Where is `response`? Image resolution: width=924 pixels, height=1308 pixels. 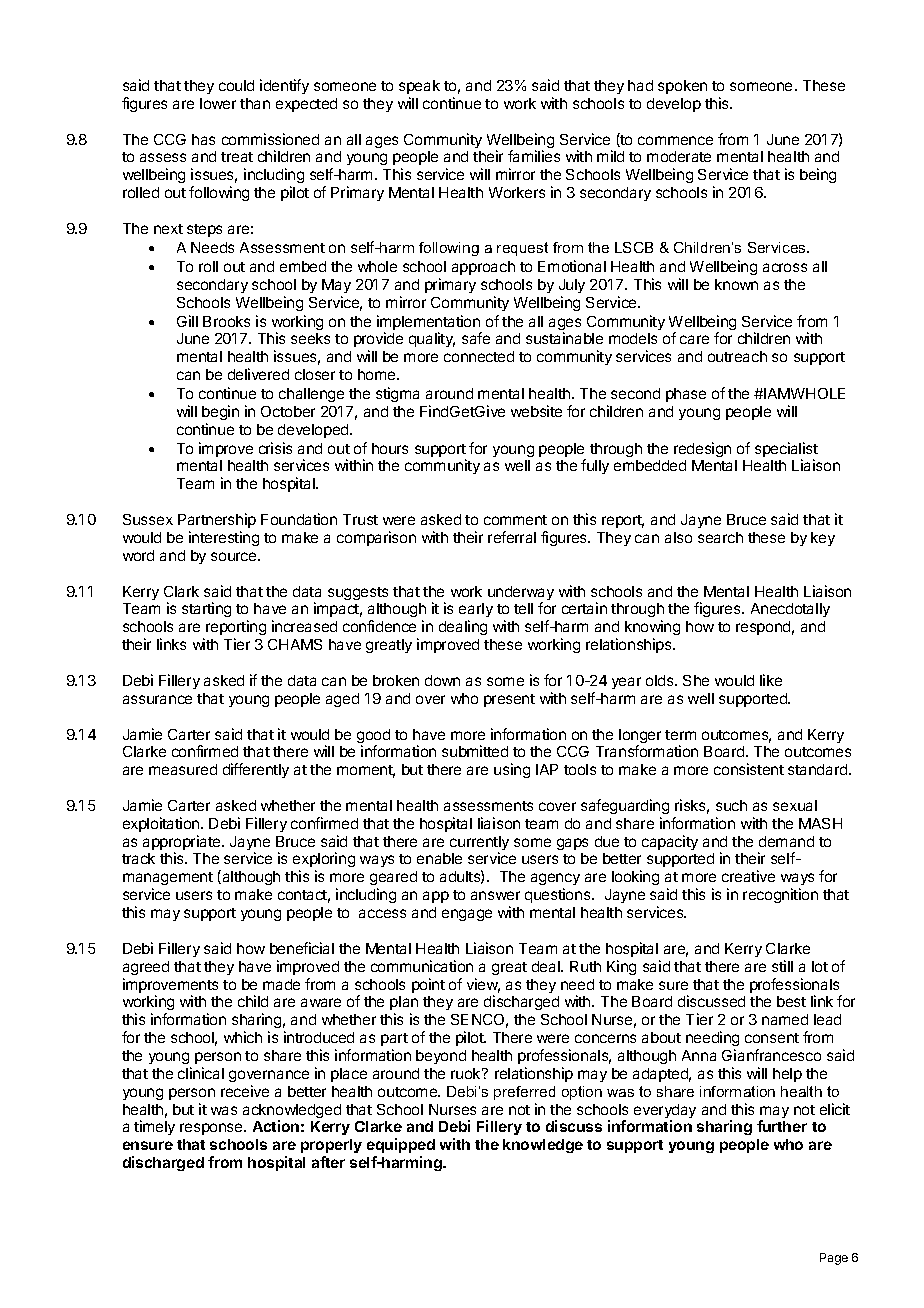 response is located at coordinates (212, 1129).
